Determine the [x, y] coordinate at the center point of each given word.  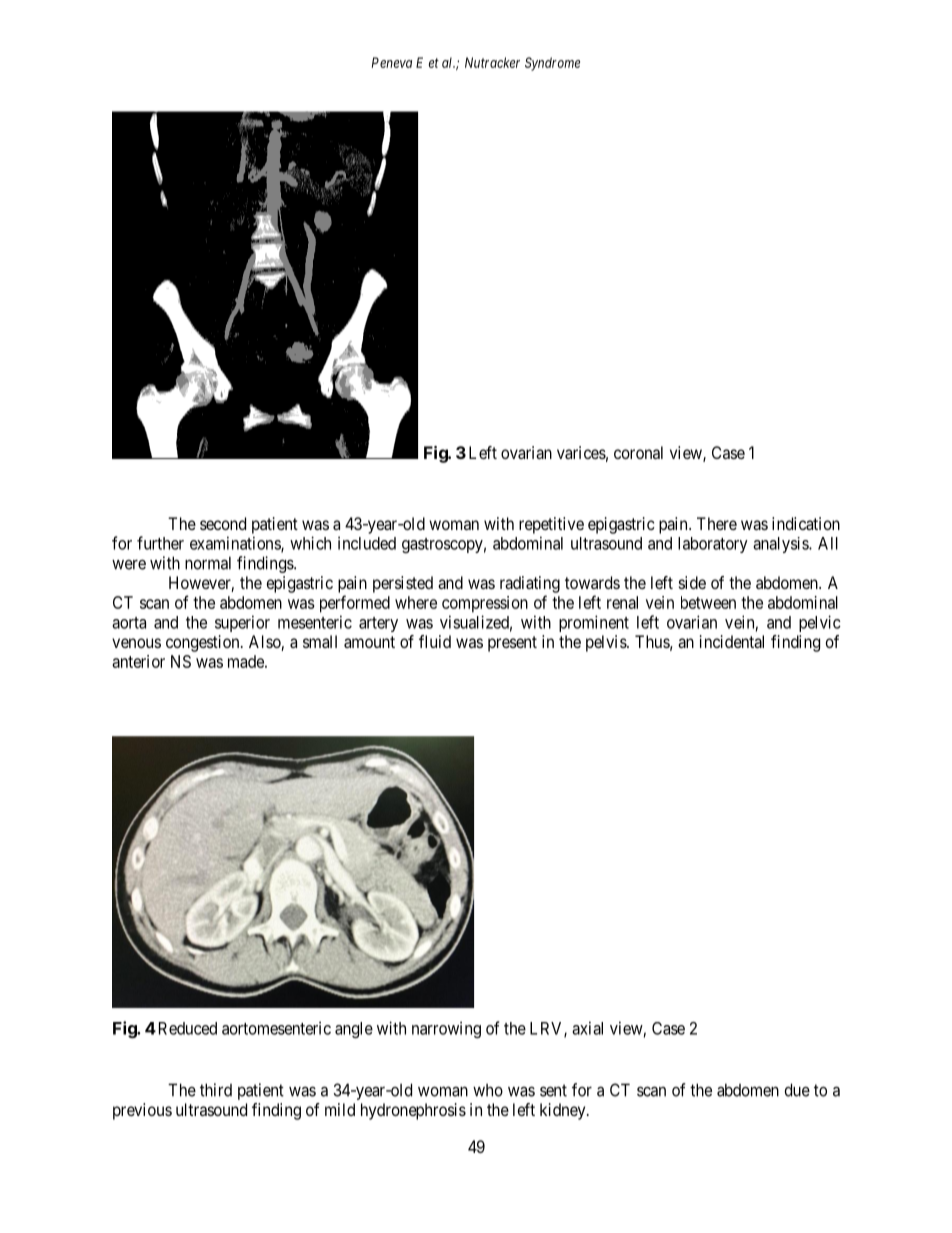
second [223, 523]
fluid [435, 641]
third [216, 1090]
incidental [732, 641]
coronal [638, 452]
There [717, 523]
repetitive [551, 525]
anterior [138, 661]
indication [806, 523]
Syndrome [552, 64]
